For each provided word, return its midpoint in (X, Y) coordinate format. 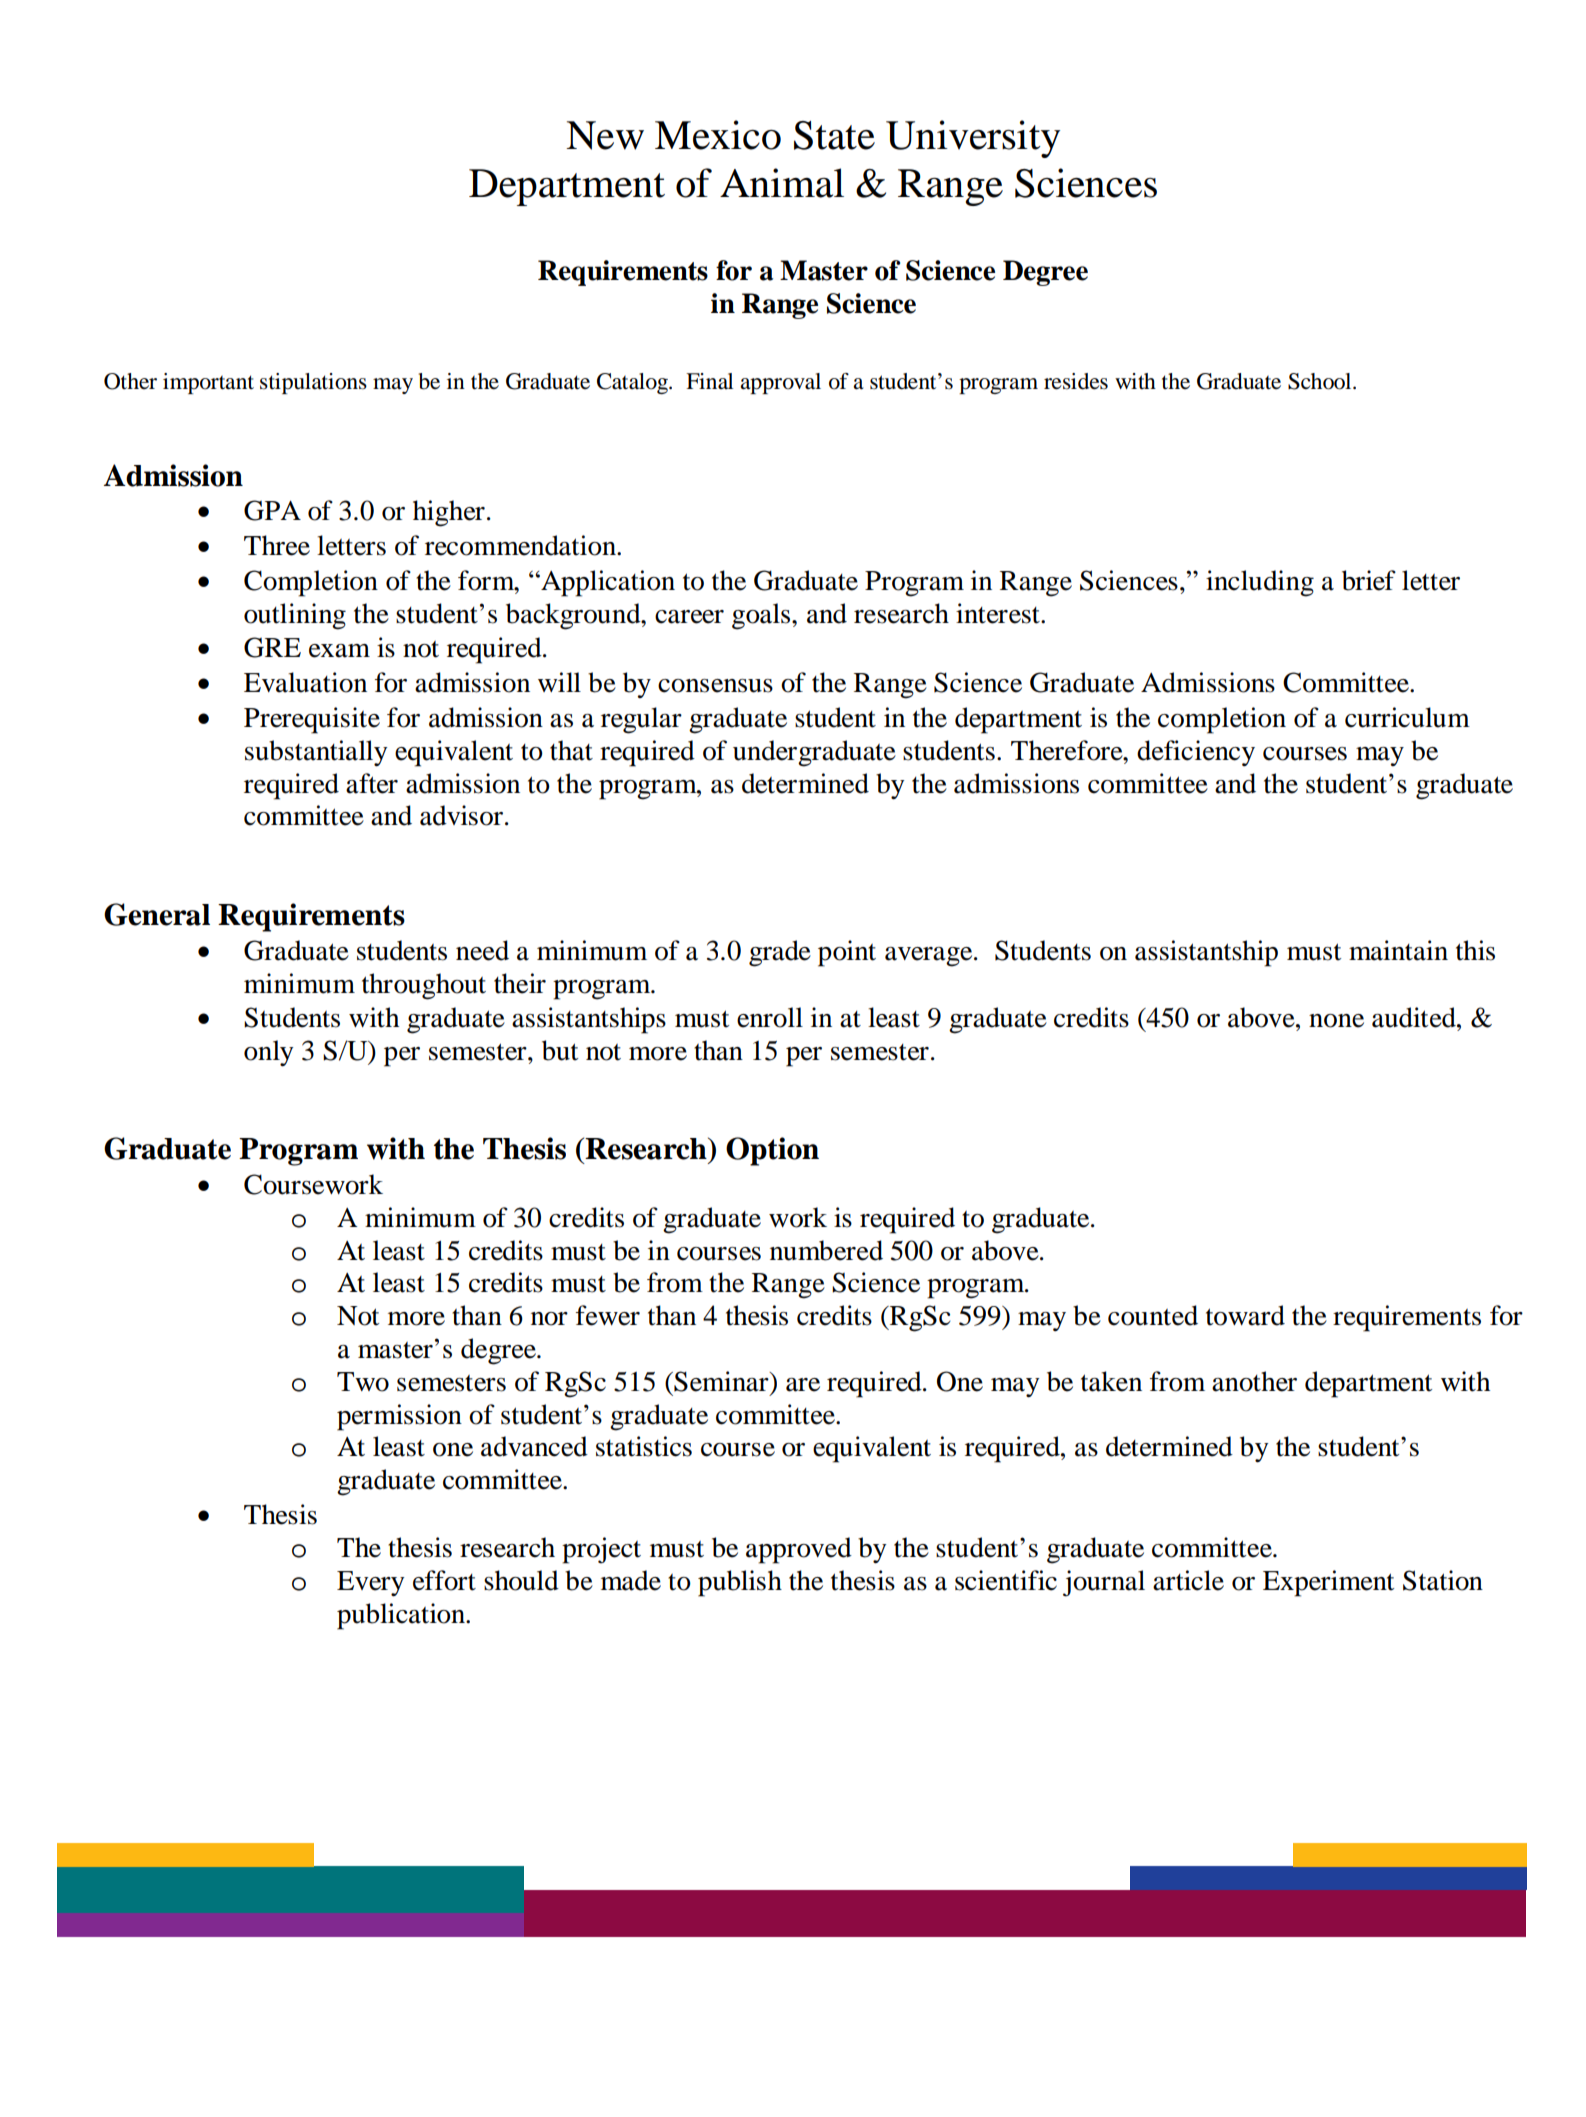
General (157, 914)
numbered (826, 1250)
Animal (782, 183)
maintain (1398, 950)
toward (1245, 1315)
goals (761, 616)
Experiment (1328, 1583)
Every (371, 1584)
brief (1369, 580)
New (605, 135)
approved (799, 1550)
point (847, 953)
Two (363, 1382)
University (973, 139)
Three (277, 545)
